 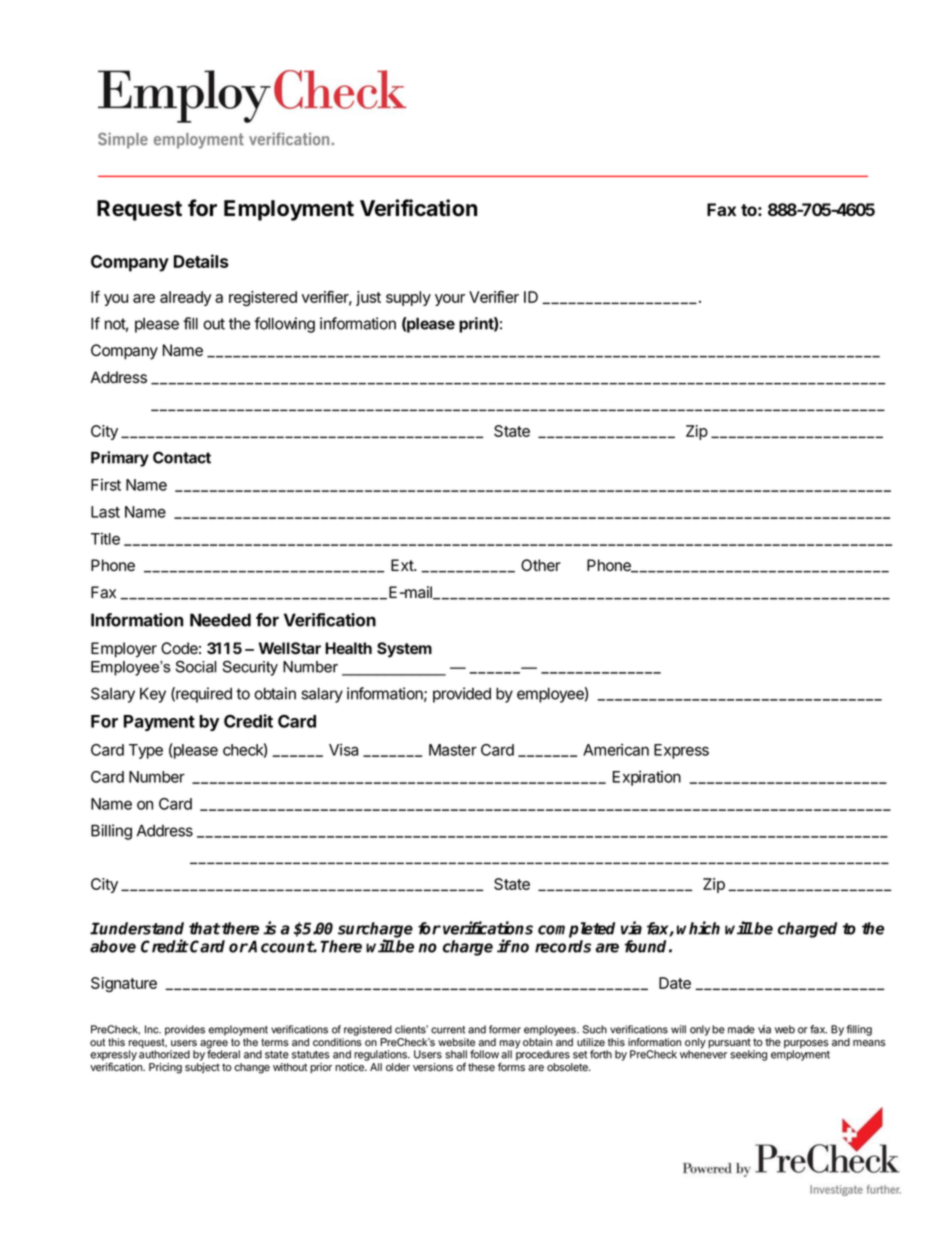 I want to click on already, so click(x=186, y=298).
